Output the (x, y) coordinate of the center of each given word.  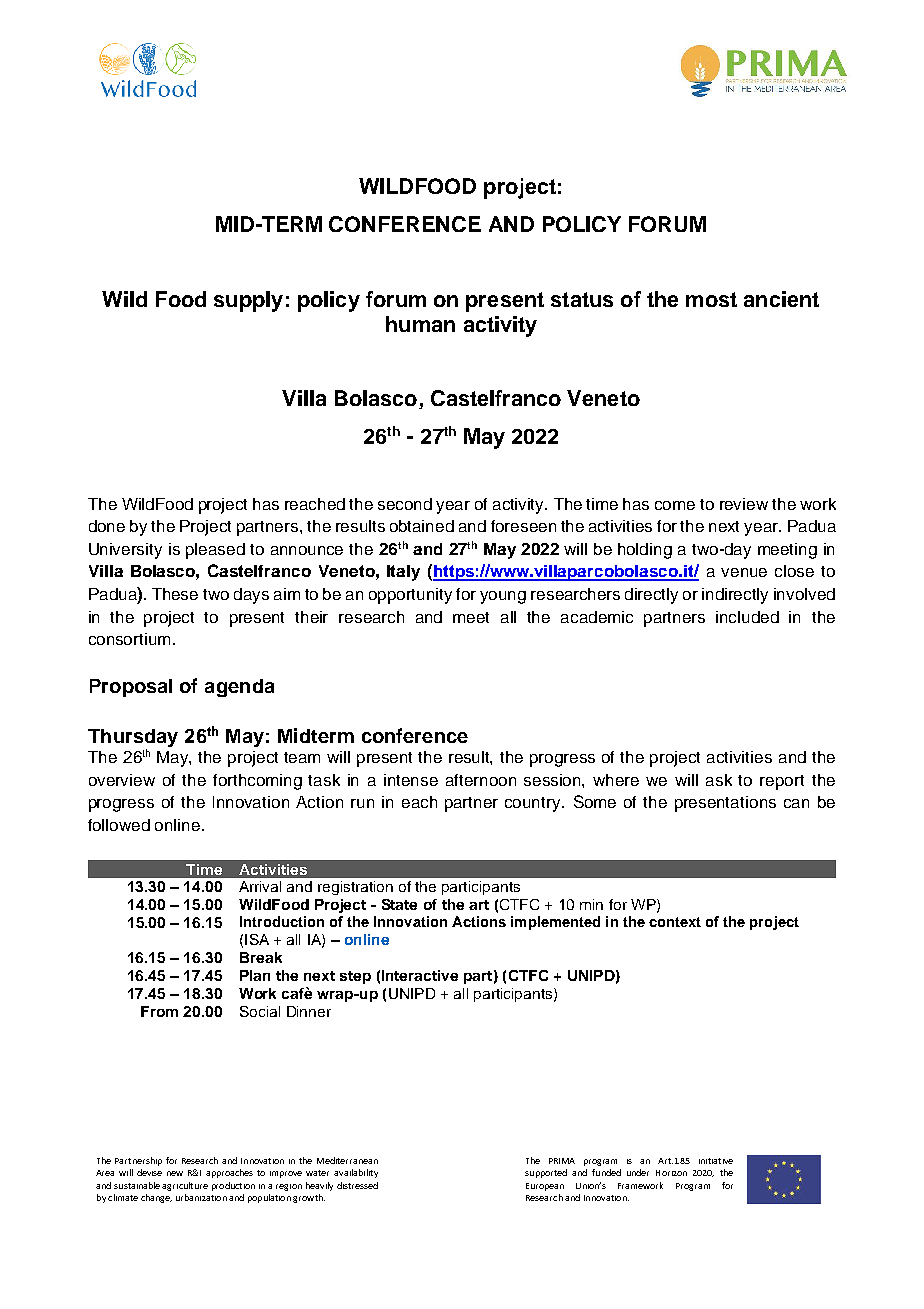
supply (248, 301)
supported (546, 1173)
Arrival (260, 886)
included (747, 617)
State (399, 904)
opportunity (410, 596)
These (175, 594)
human (420, 324)
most (711, 299)
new (175, 1173)
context (675, 922)
